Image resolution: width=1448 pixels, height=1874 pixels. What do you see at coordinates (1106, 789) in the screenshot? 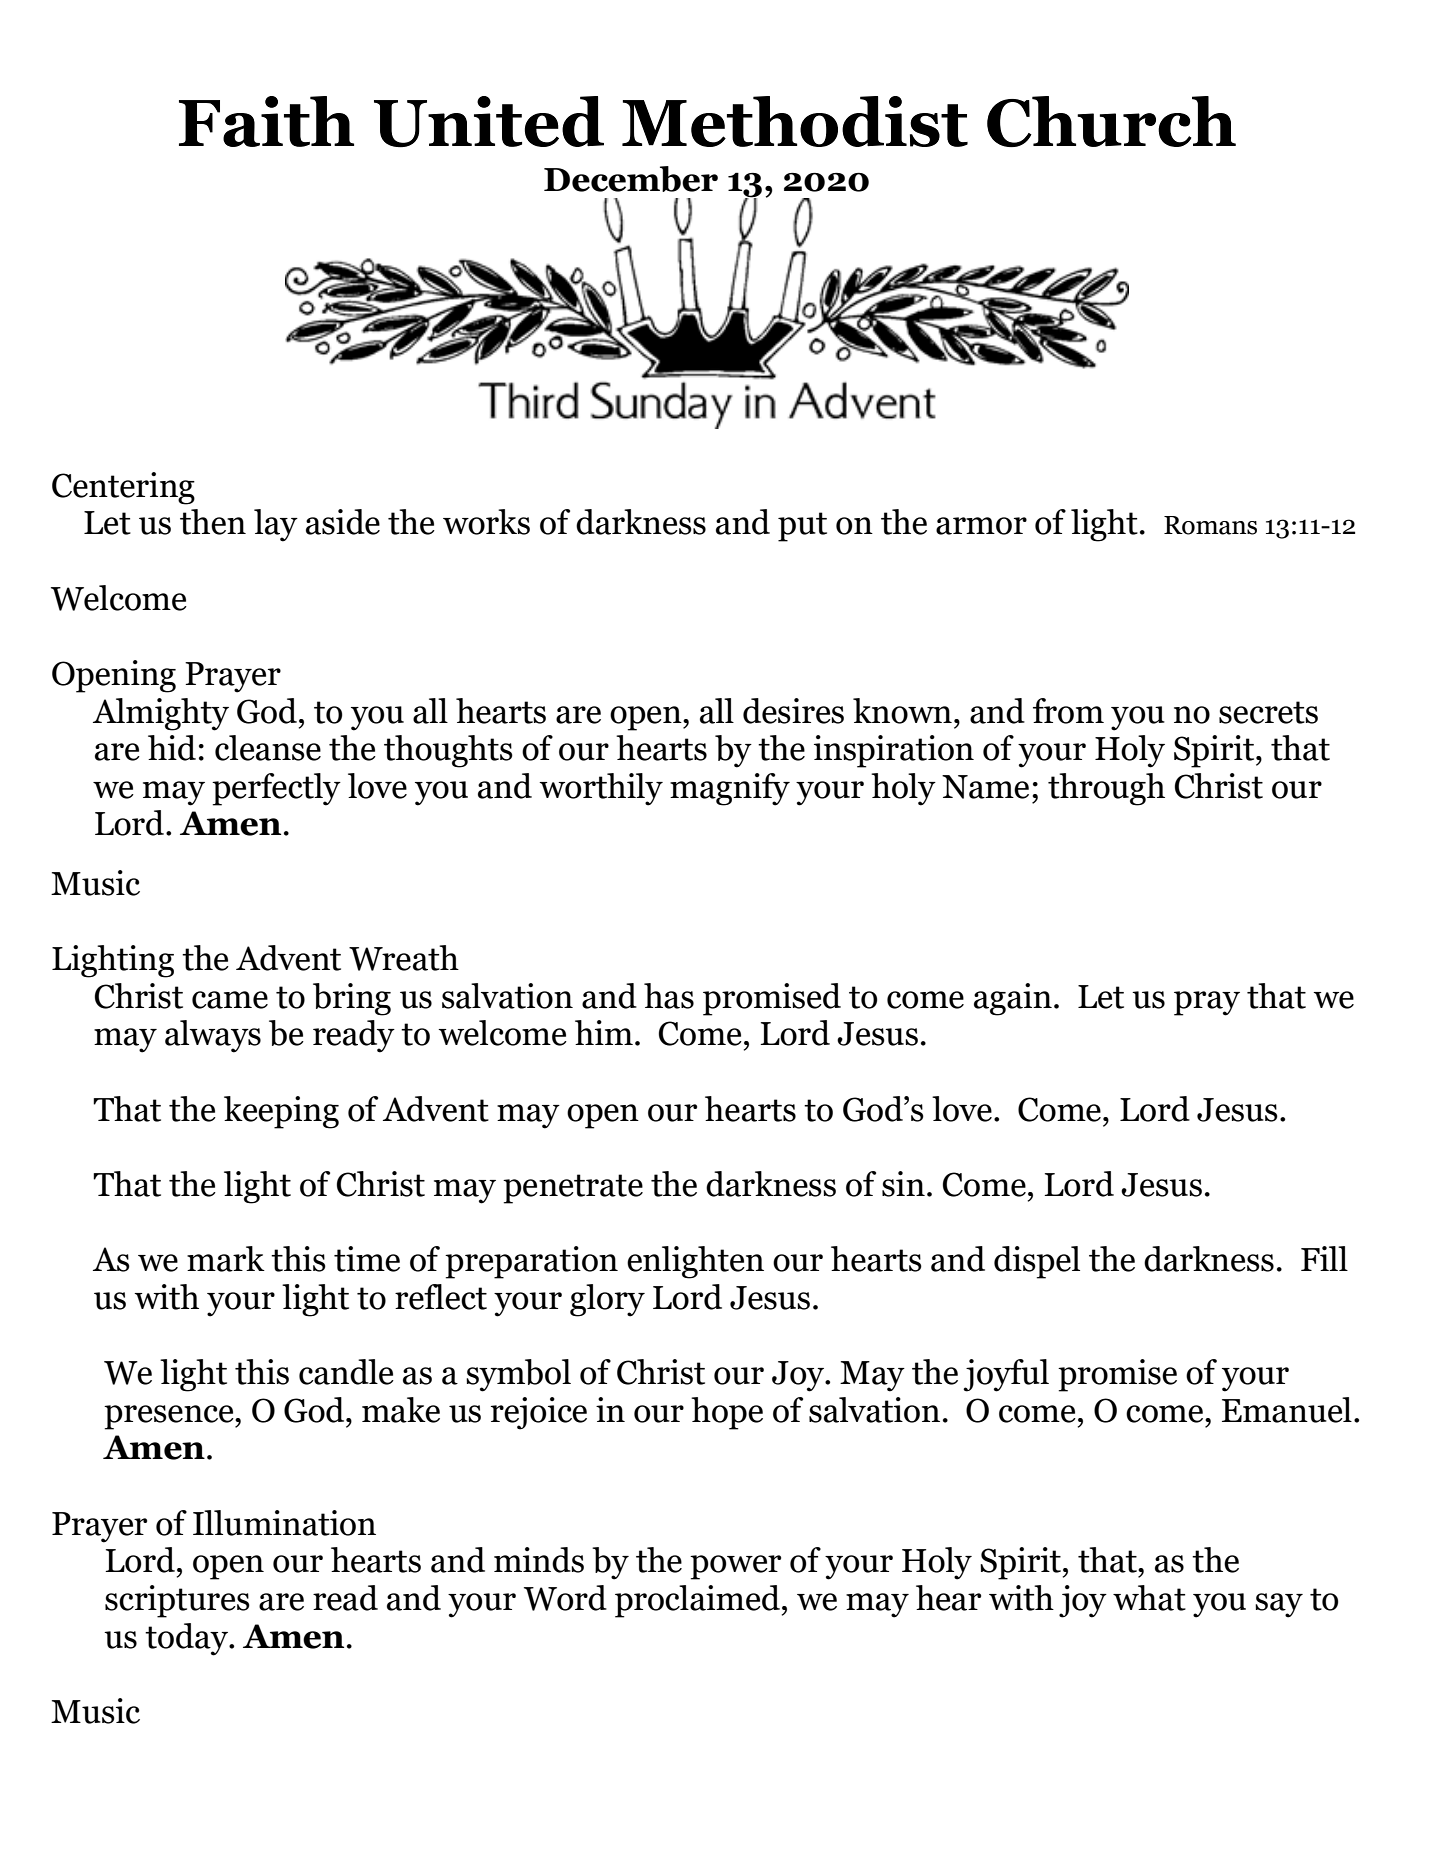
I see `through` at bounding box center [1106, 789].
